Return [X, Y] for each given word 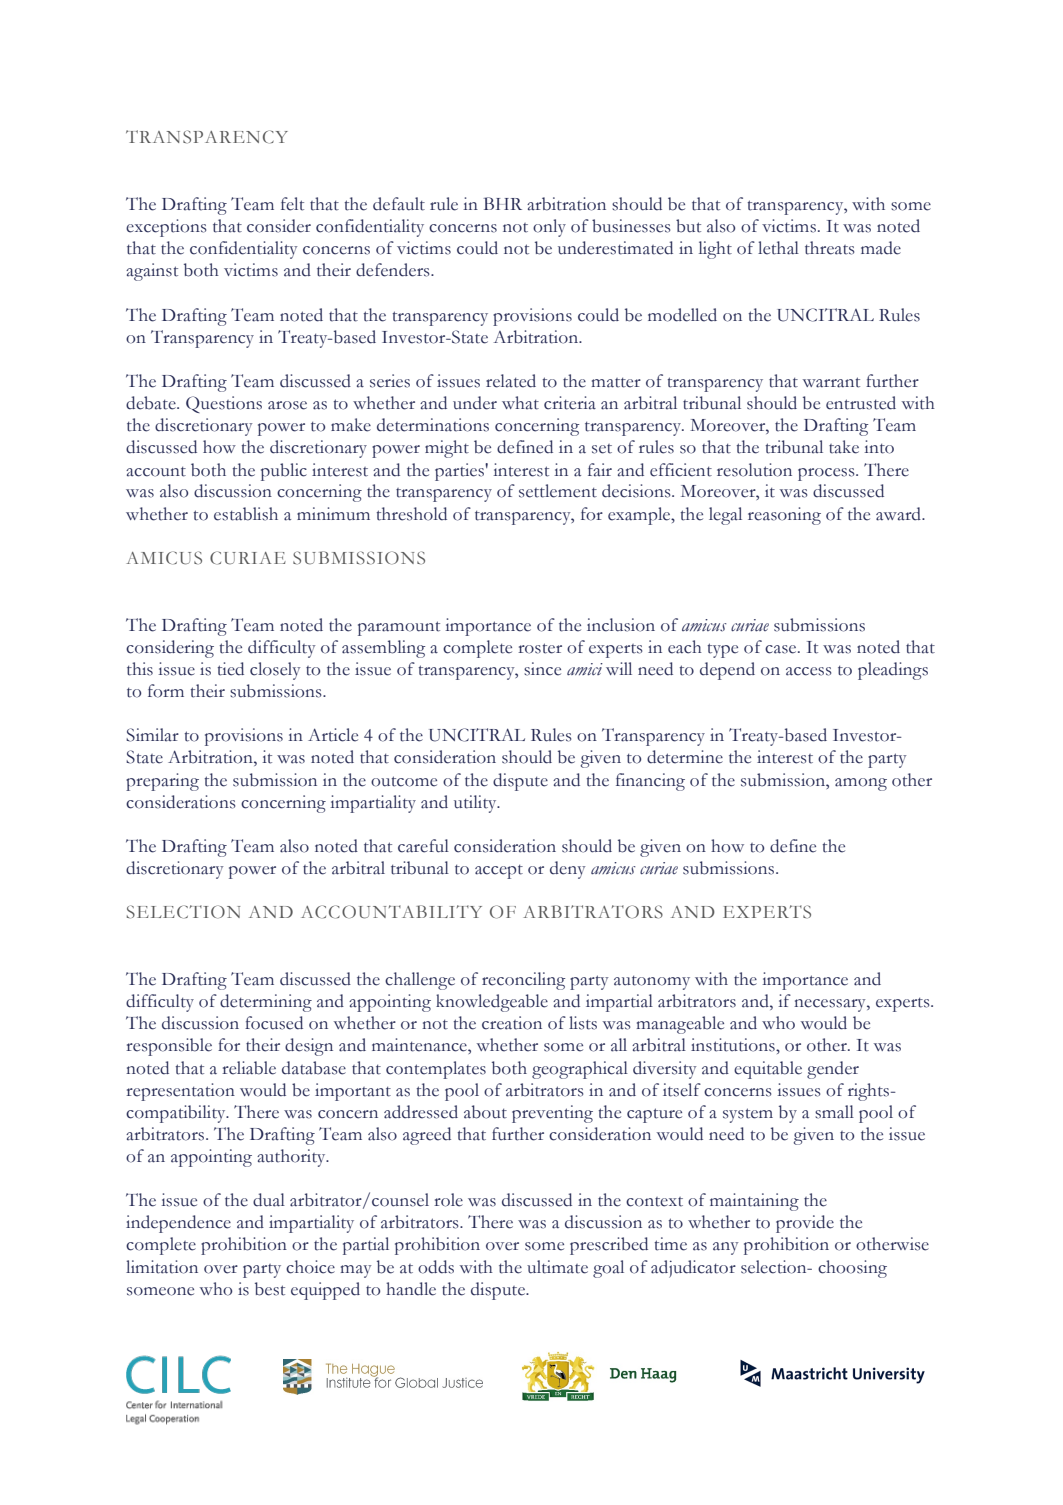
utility [476, 804]
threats [829, 248]
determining [266, 1003]
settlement [558, 491]
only [549, 228]
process [827, 474]
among [861, 784]
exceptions [166, 228]
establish [246, 514]
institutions [734, 1045]
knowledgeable [492, 1003]
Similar [152, 735]
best [270, 1289]
